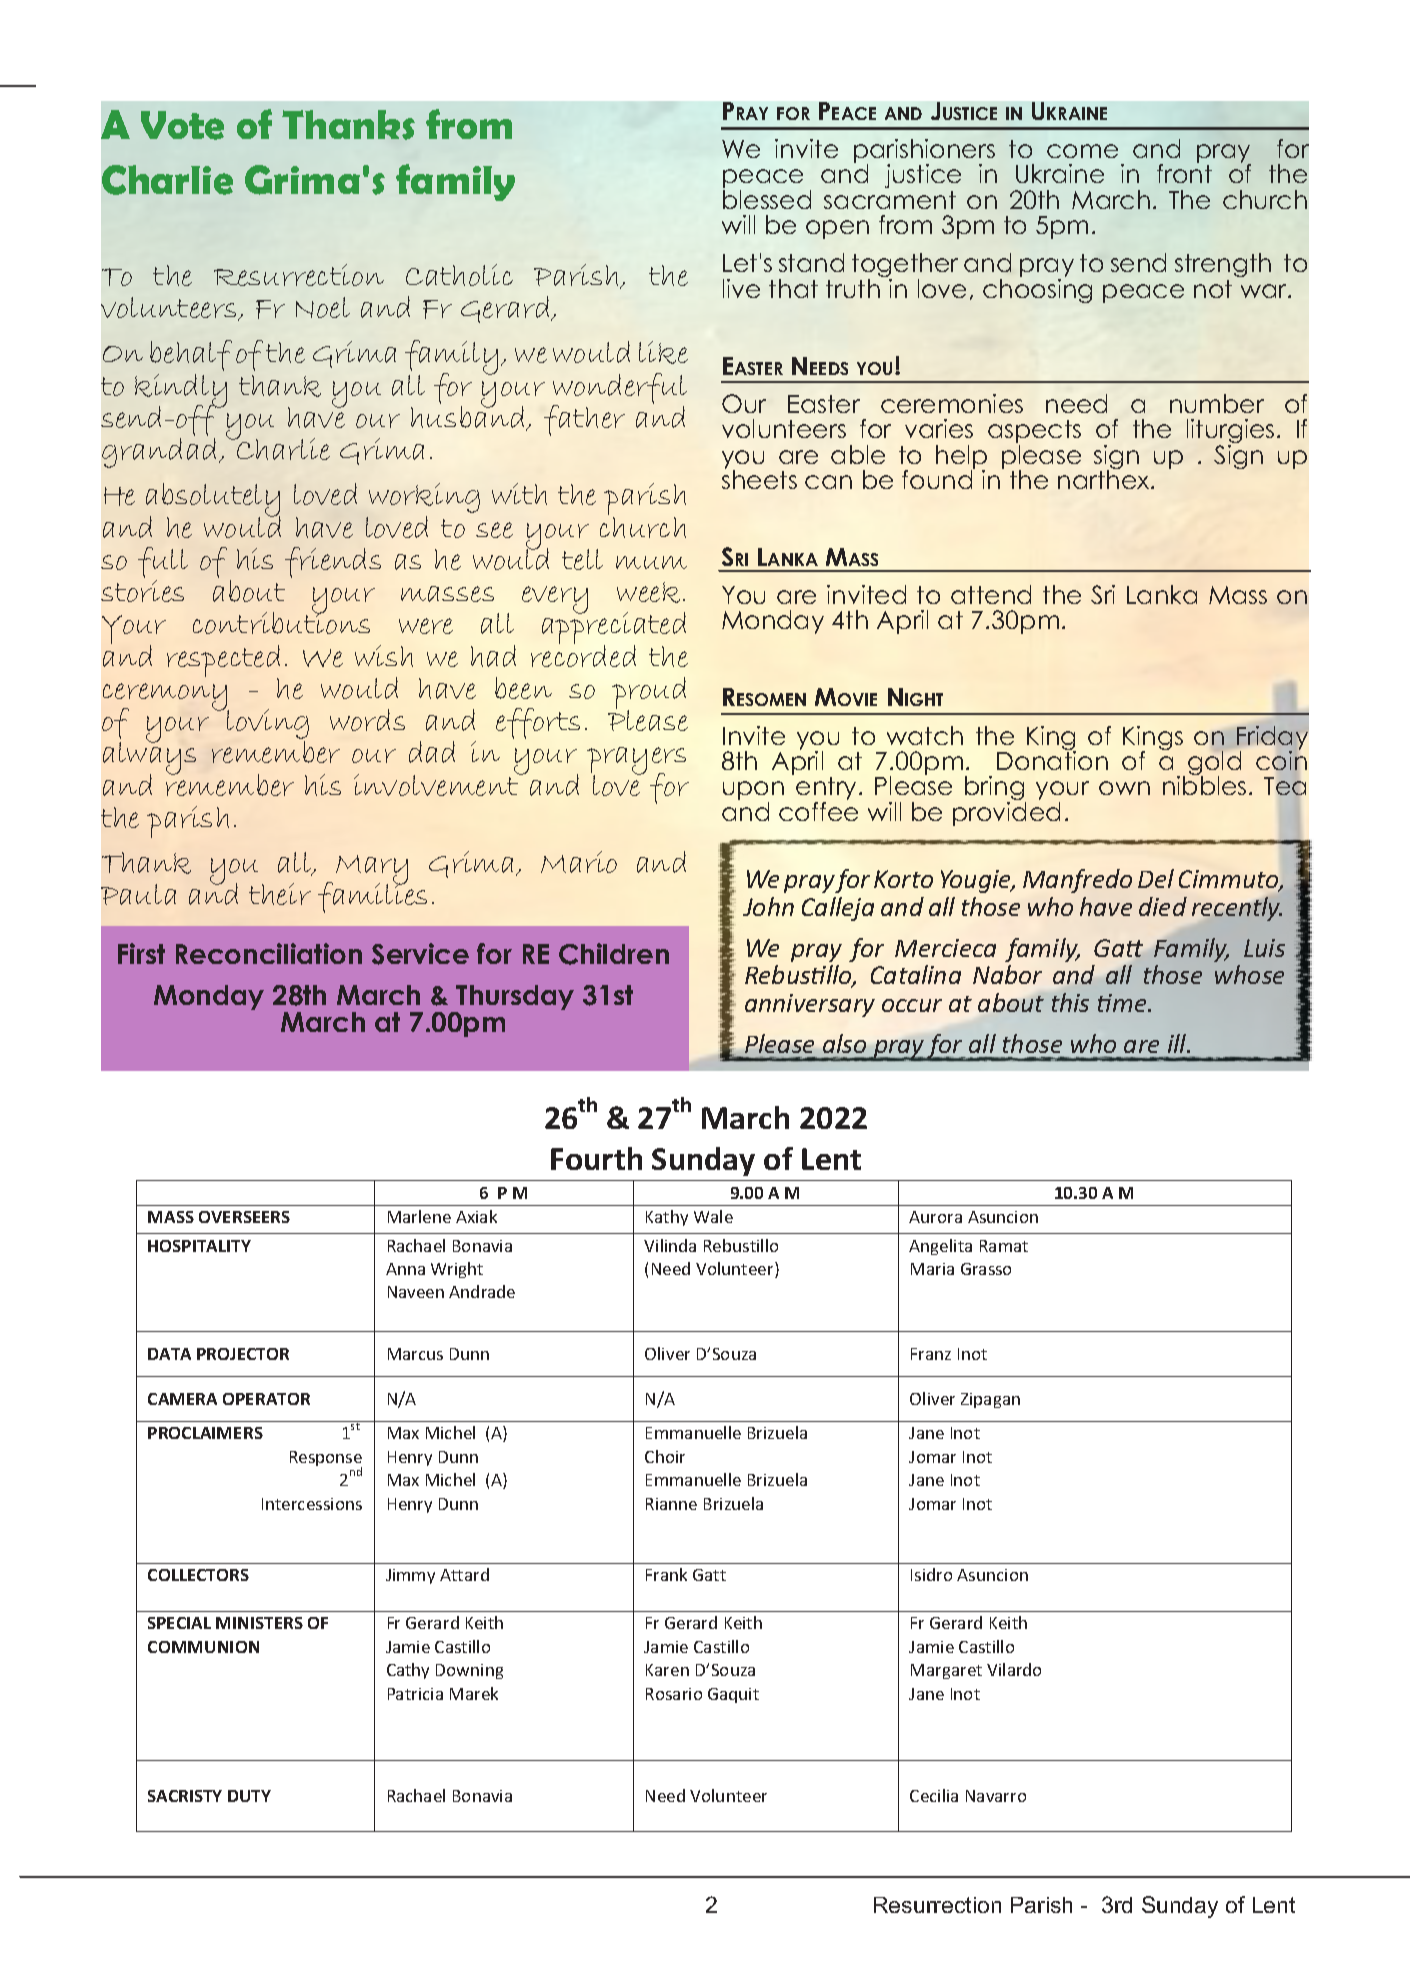 Image resolution: width=1410 pixels, height=1978 pixels. Describe the element at coordinates (1163, 906) in the image. I see `died` at that location.
